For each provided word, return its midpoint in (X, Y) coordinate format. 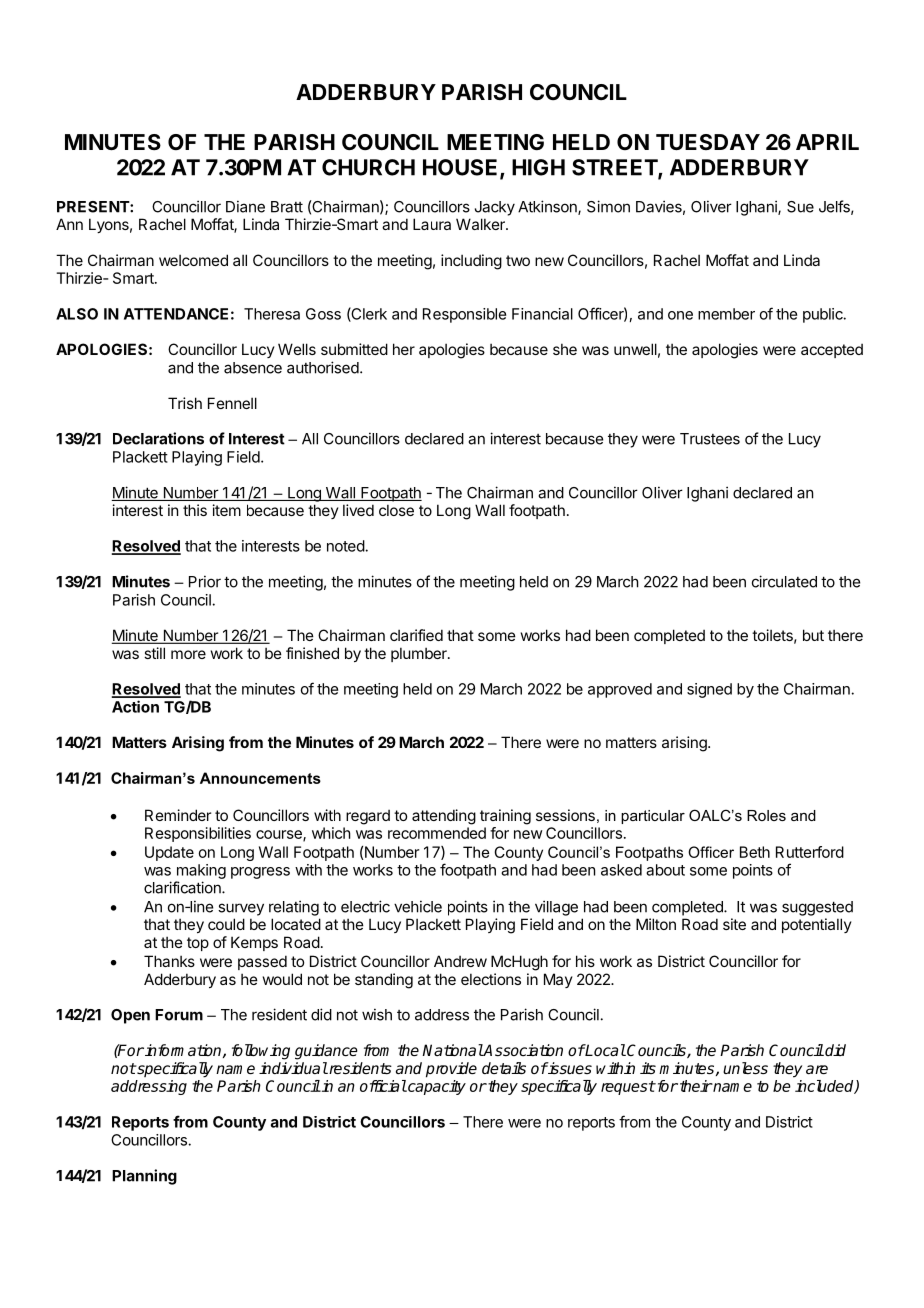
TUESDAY (708, 142)
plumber (420, 654)
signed (709, 690)
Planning (144, 1177)
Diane (245, 206)
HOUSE (460, 167)
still (154, 653)
